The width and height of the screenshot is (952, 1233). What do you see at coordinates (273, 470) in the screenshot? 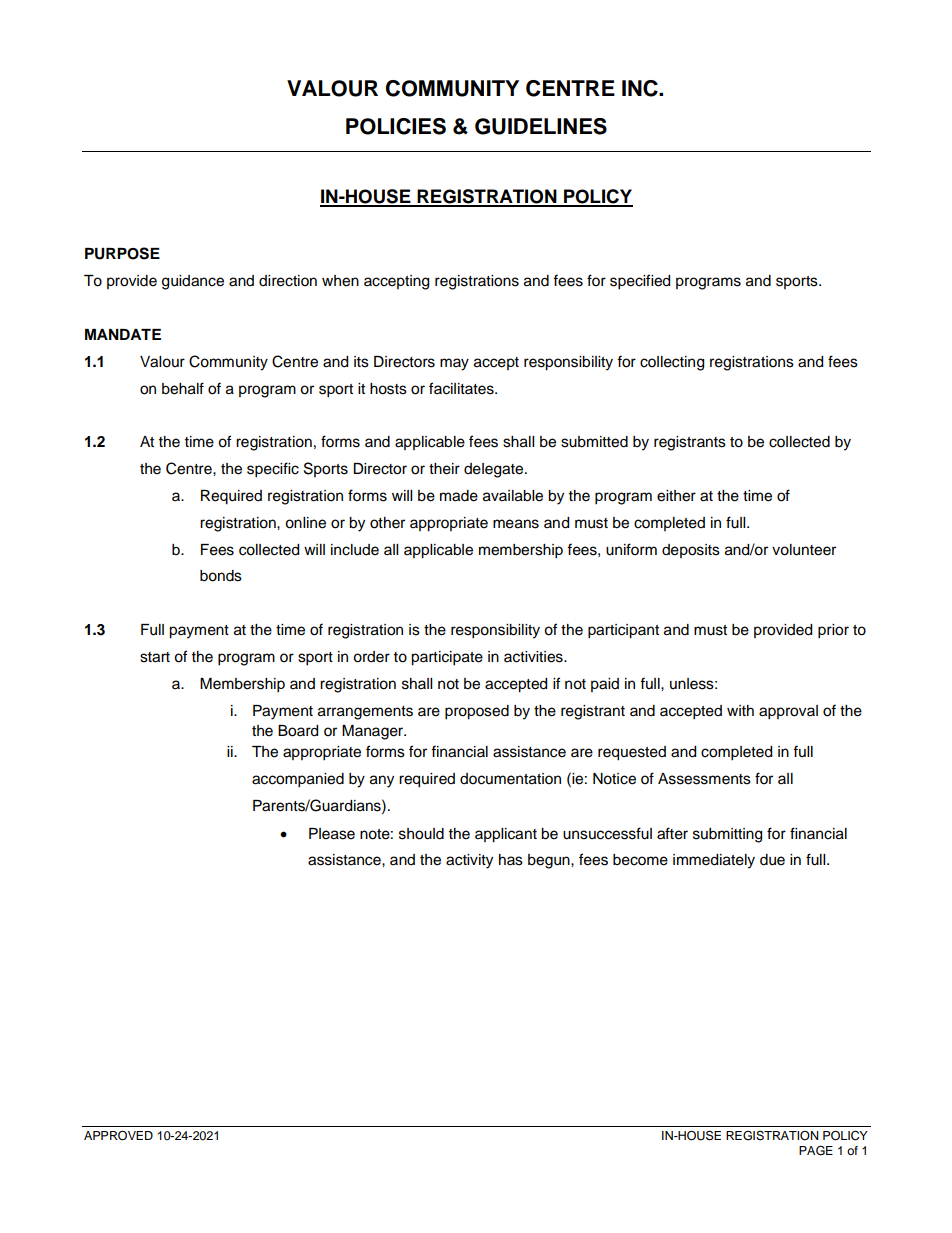
I see `specific` at bounding box center [273, 470].
